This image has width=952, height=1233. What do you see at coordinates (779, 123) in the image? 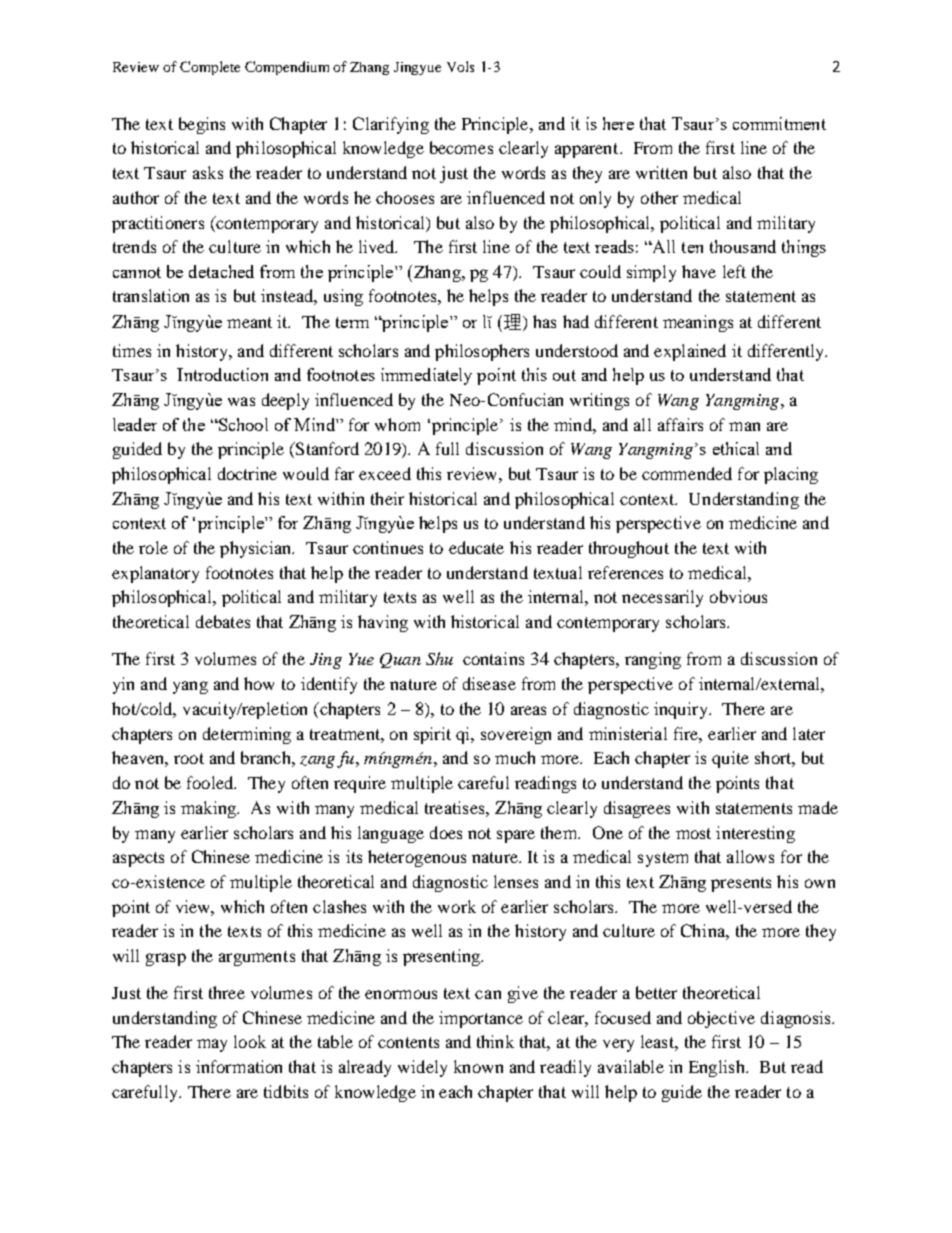
I see `commitment` at bounding box center [779, 123].
